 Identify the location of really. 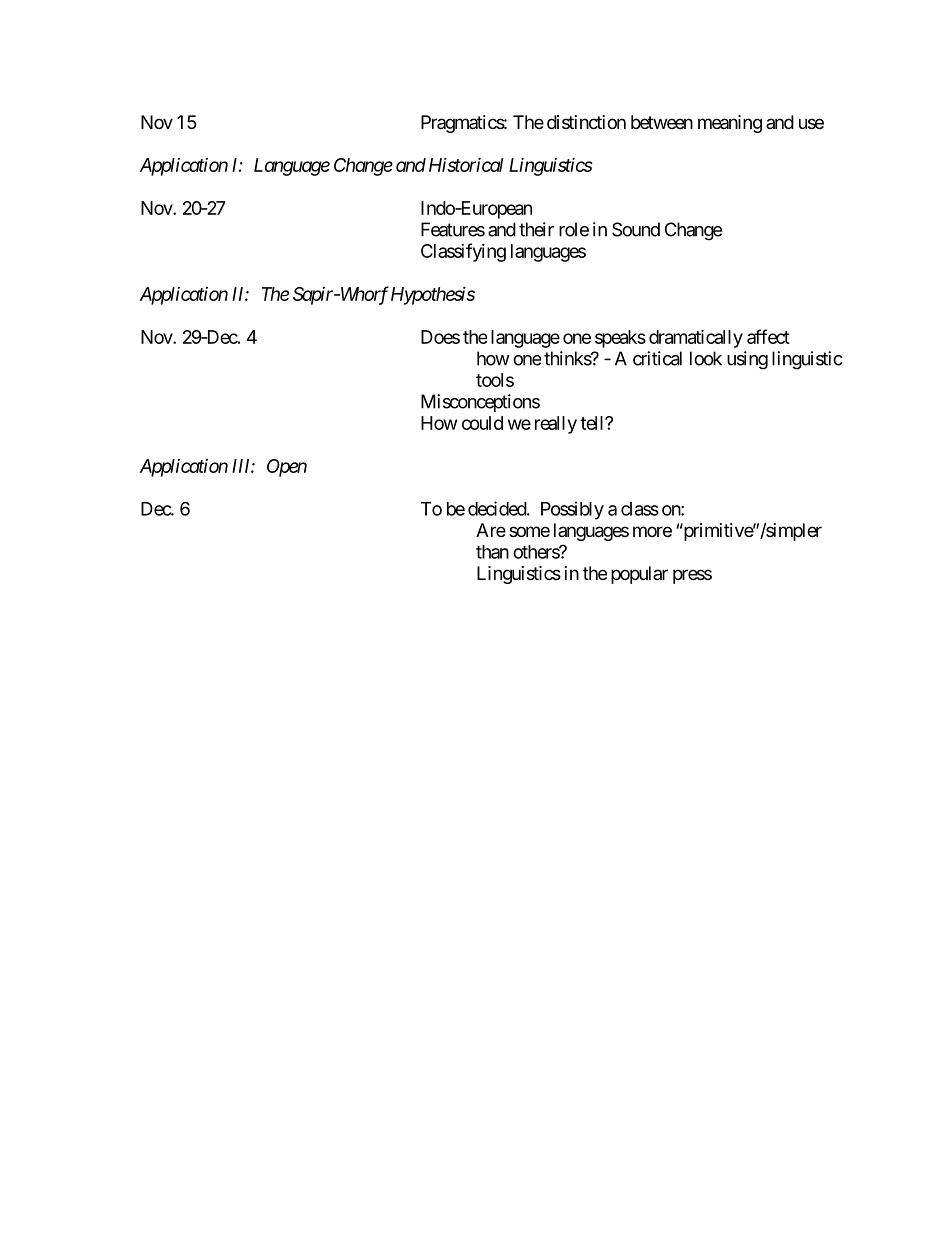
(556, 425).
